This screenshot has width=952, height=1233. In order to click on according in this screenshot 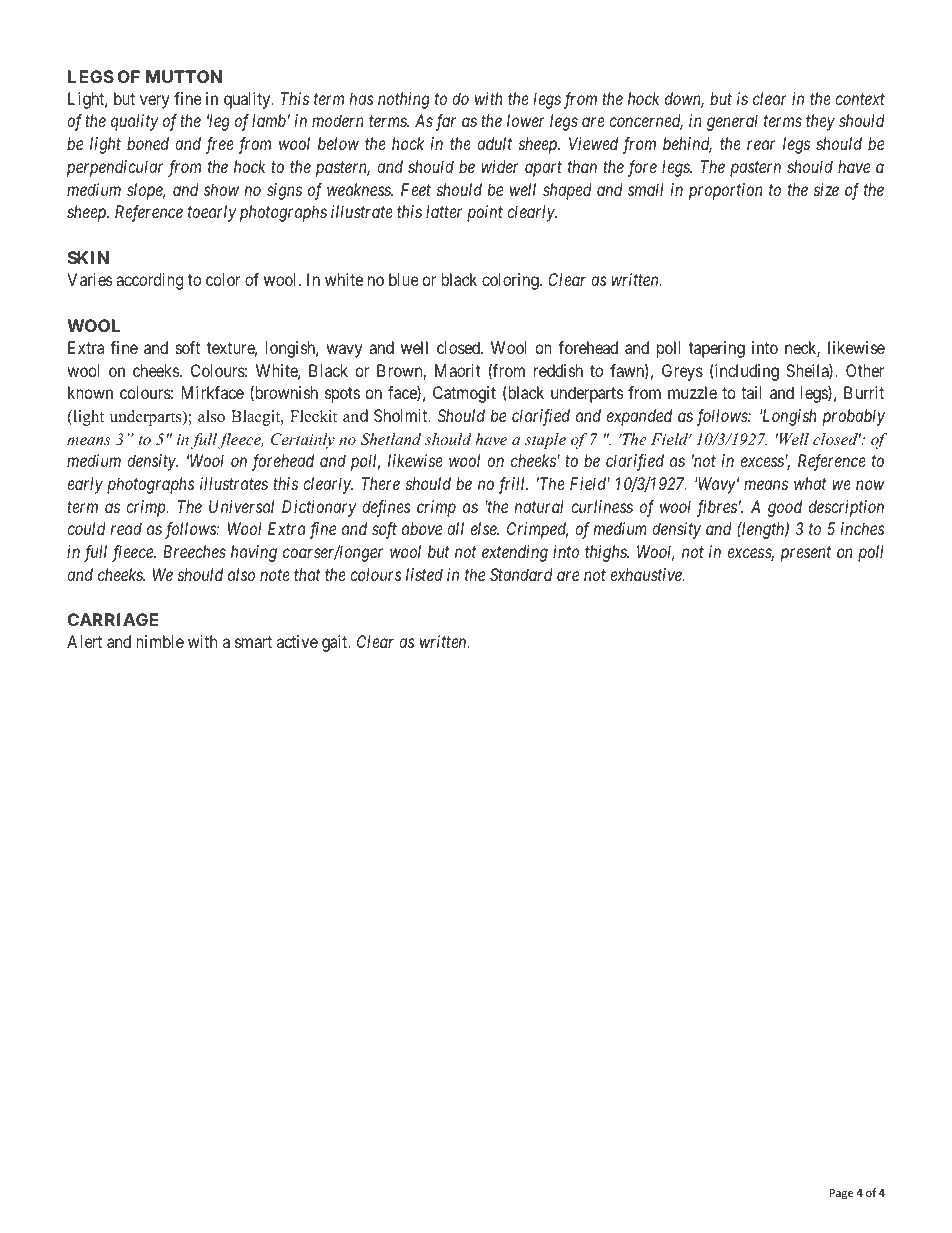, I will do `click(149, 281)`.
